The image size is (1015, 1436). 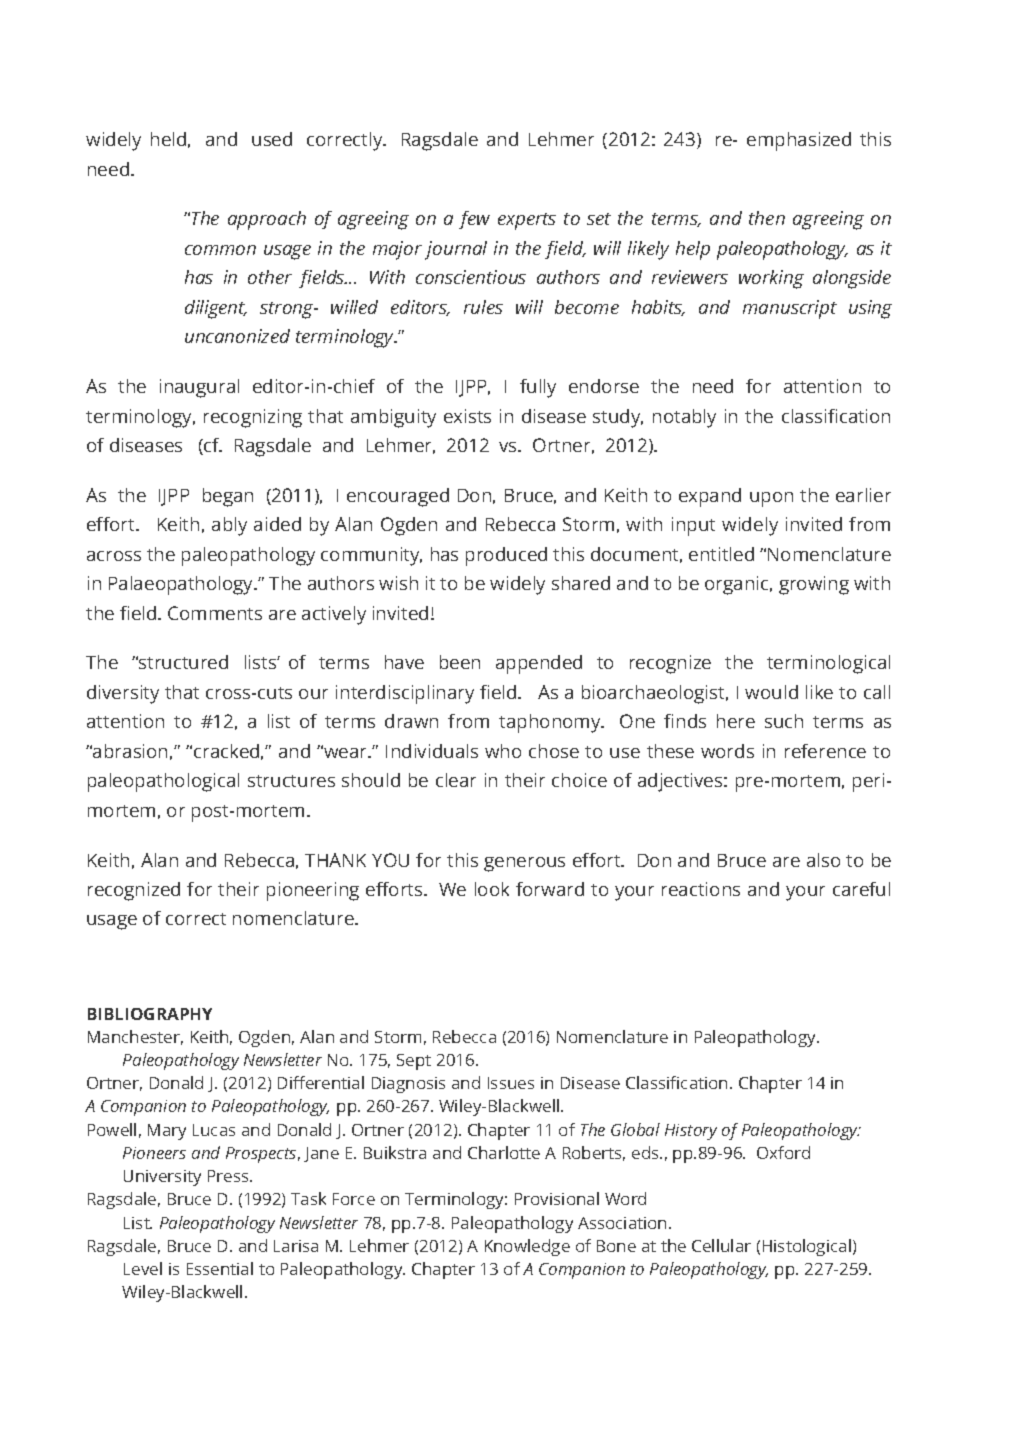 I want to click on then, so click(x=767, y=218).
